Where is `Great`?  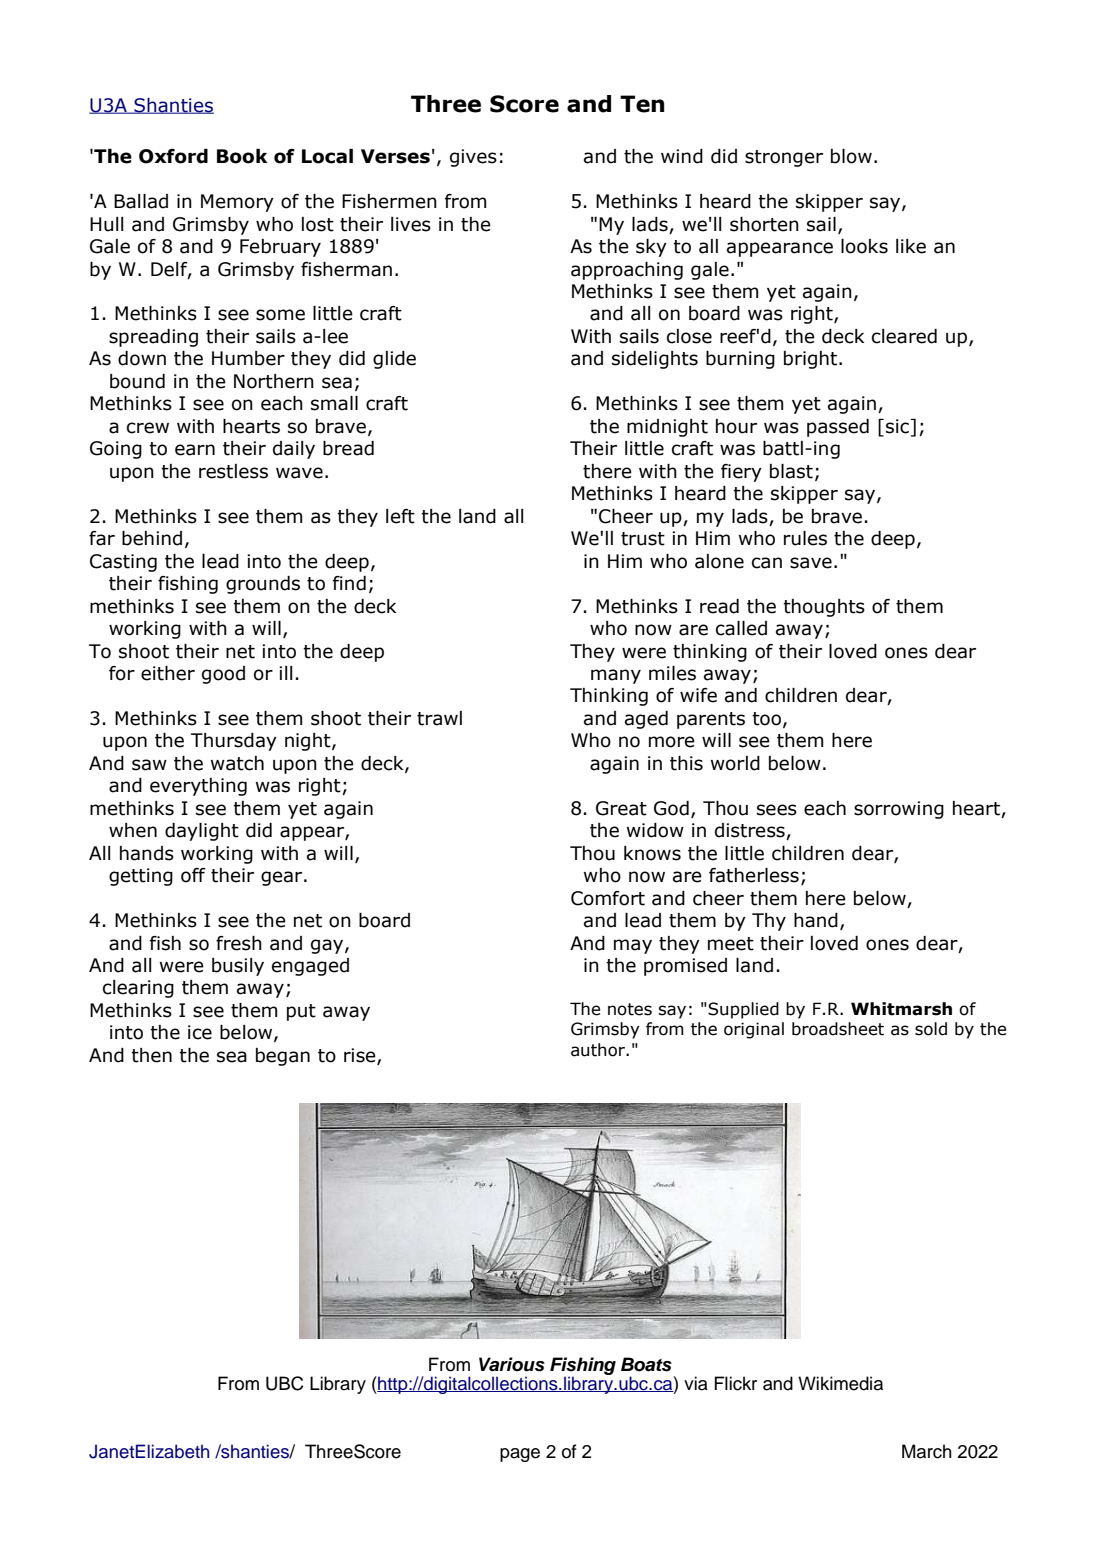
Great is located at coordinates (621, 808).
